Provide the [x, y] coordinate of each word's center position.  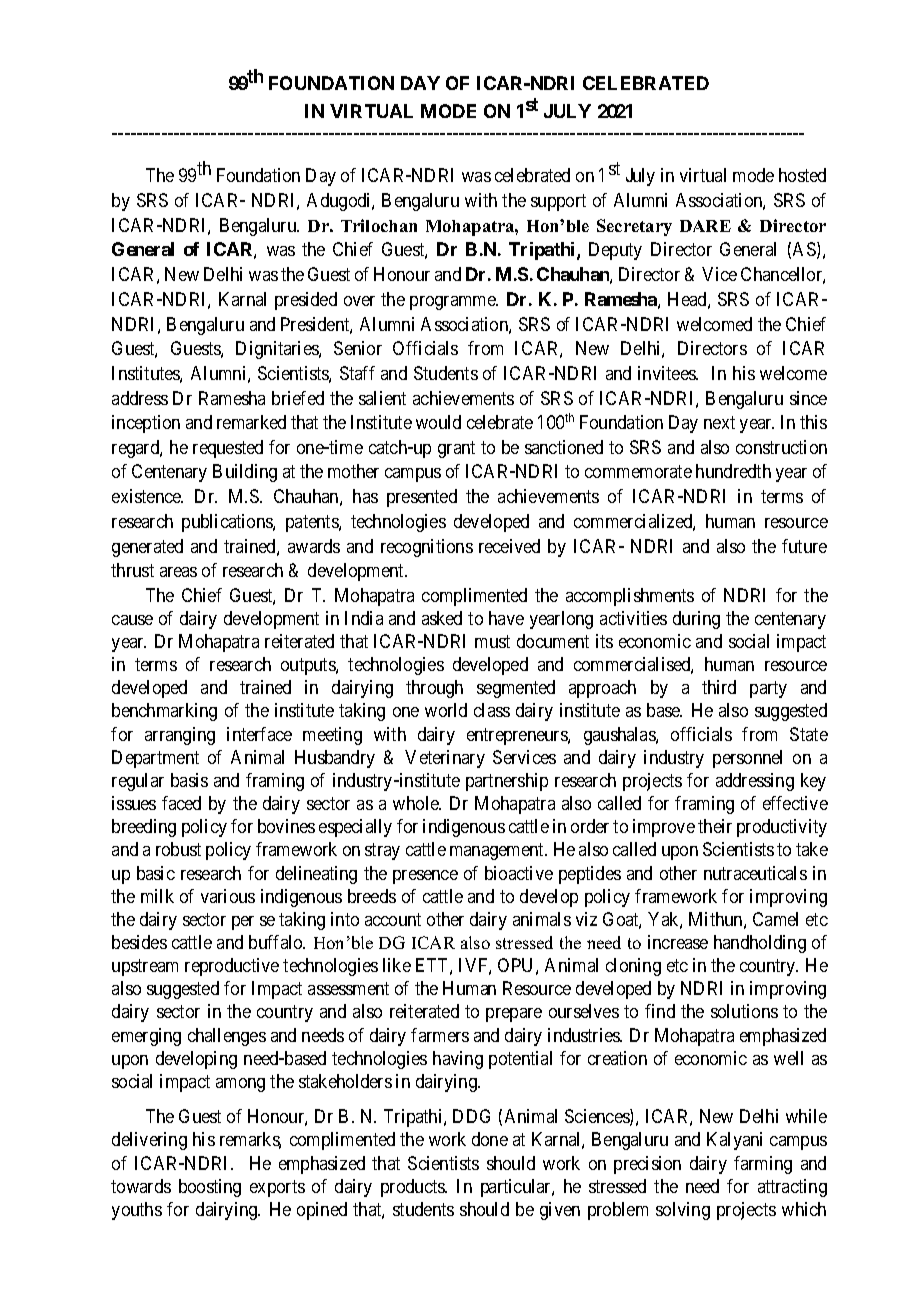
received [509, 546]
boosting [210, 1188]
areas [178, 572]
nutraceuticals [755, 873]
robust [178, 849]
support [558, 202]
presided [306, 301]
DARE [705, 226]
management [498, 851]
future [804, 546]
